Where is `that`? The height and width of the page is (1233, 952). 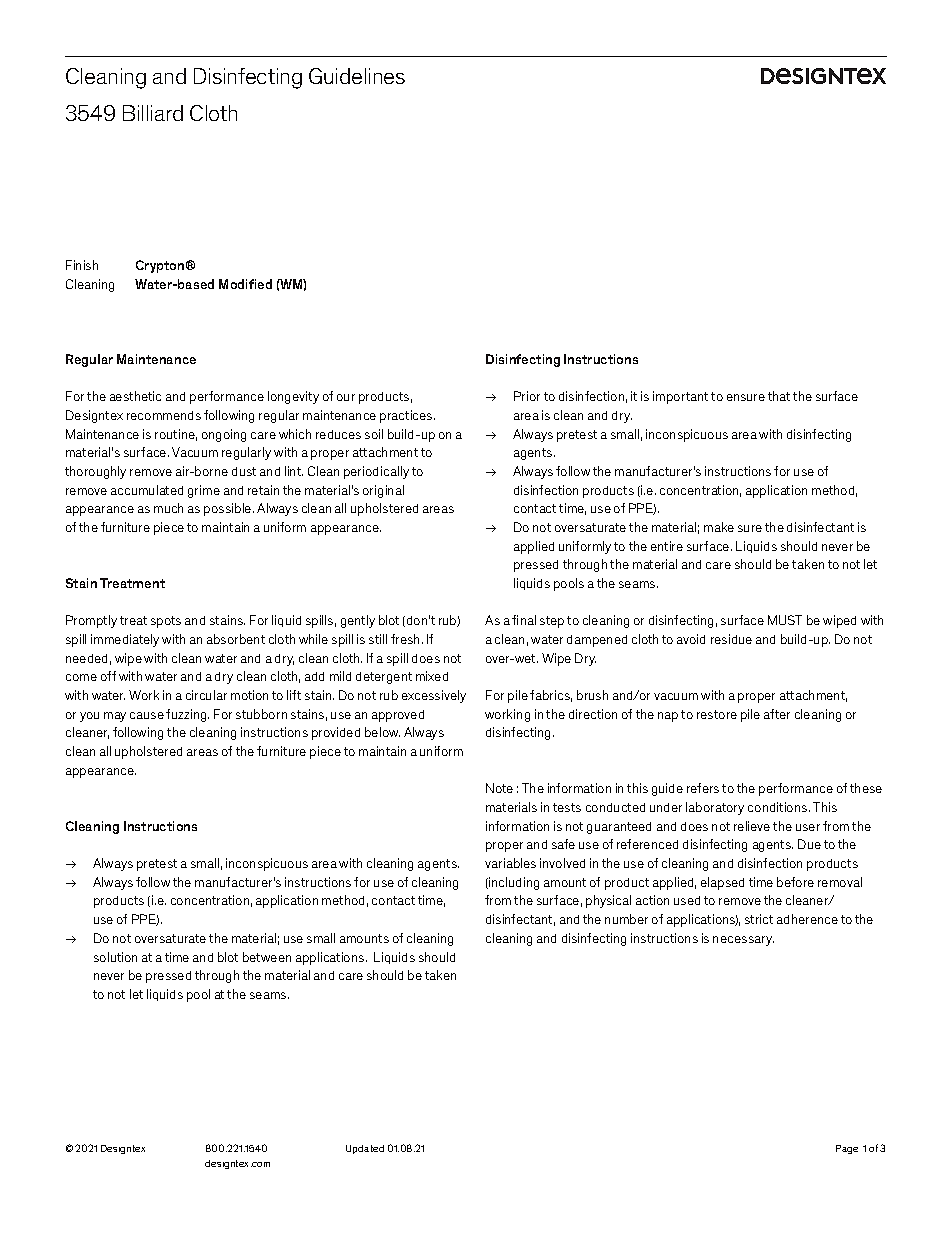
that is located at coordinates (779, 396).
